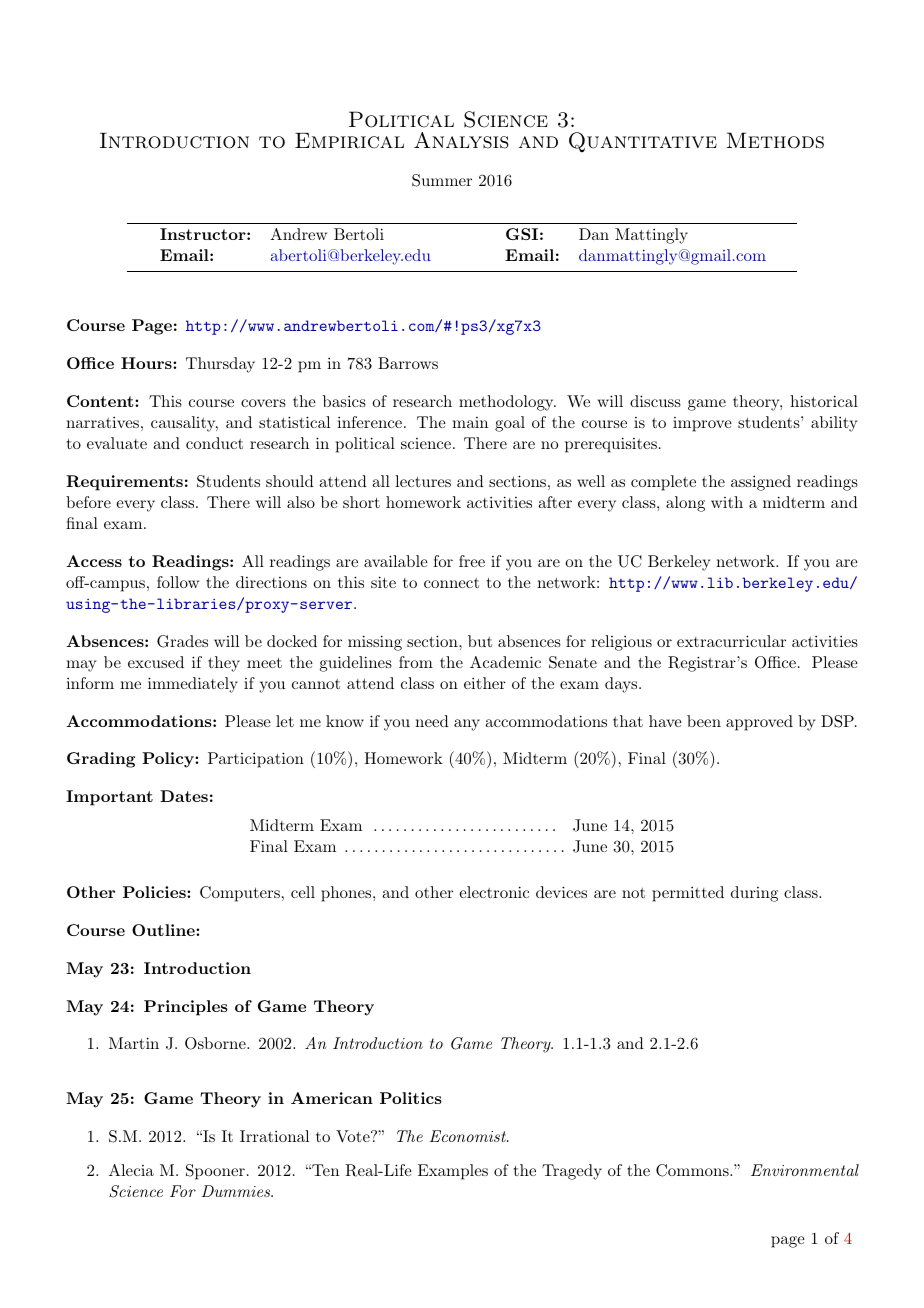  I want to click on historical, so click(824, 401).
